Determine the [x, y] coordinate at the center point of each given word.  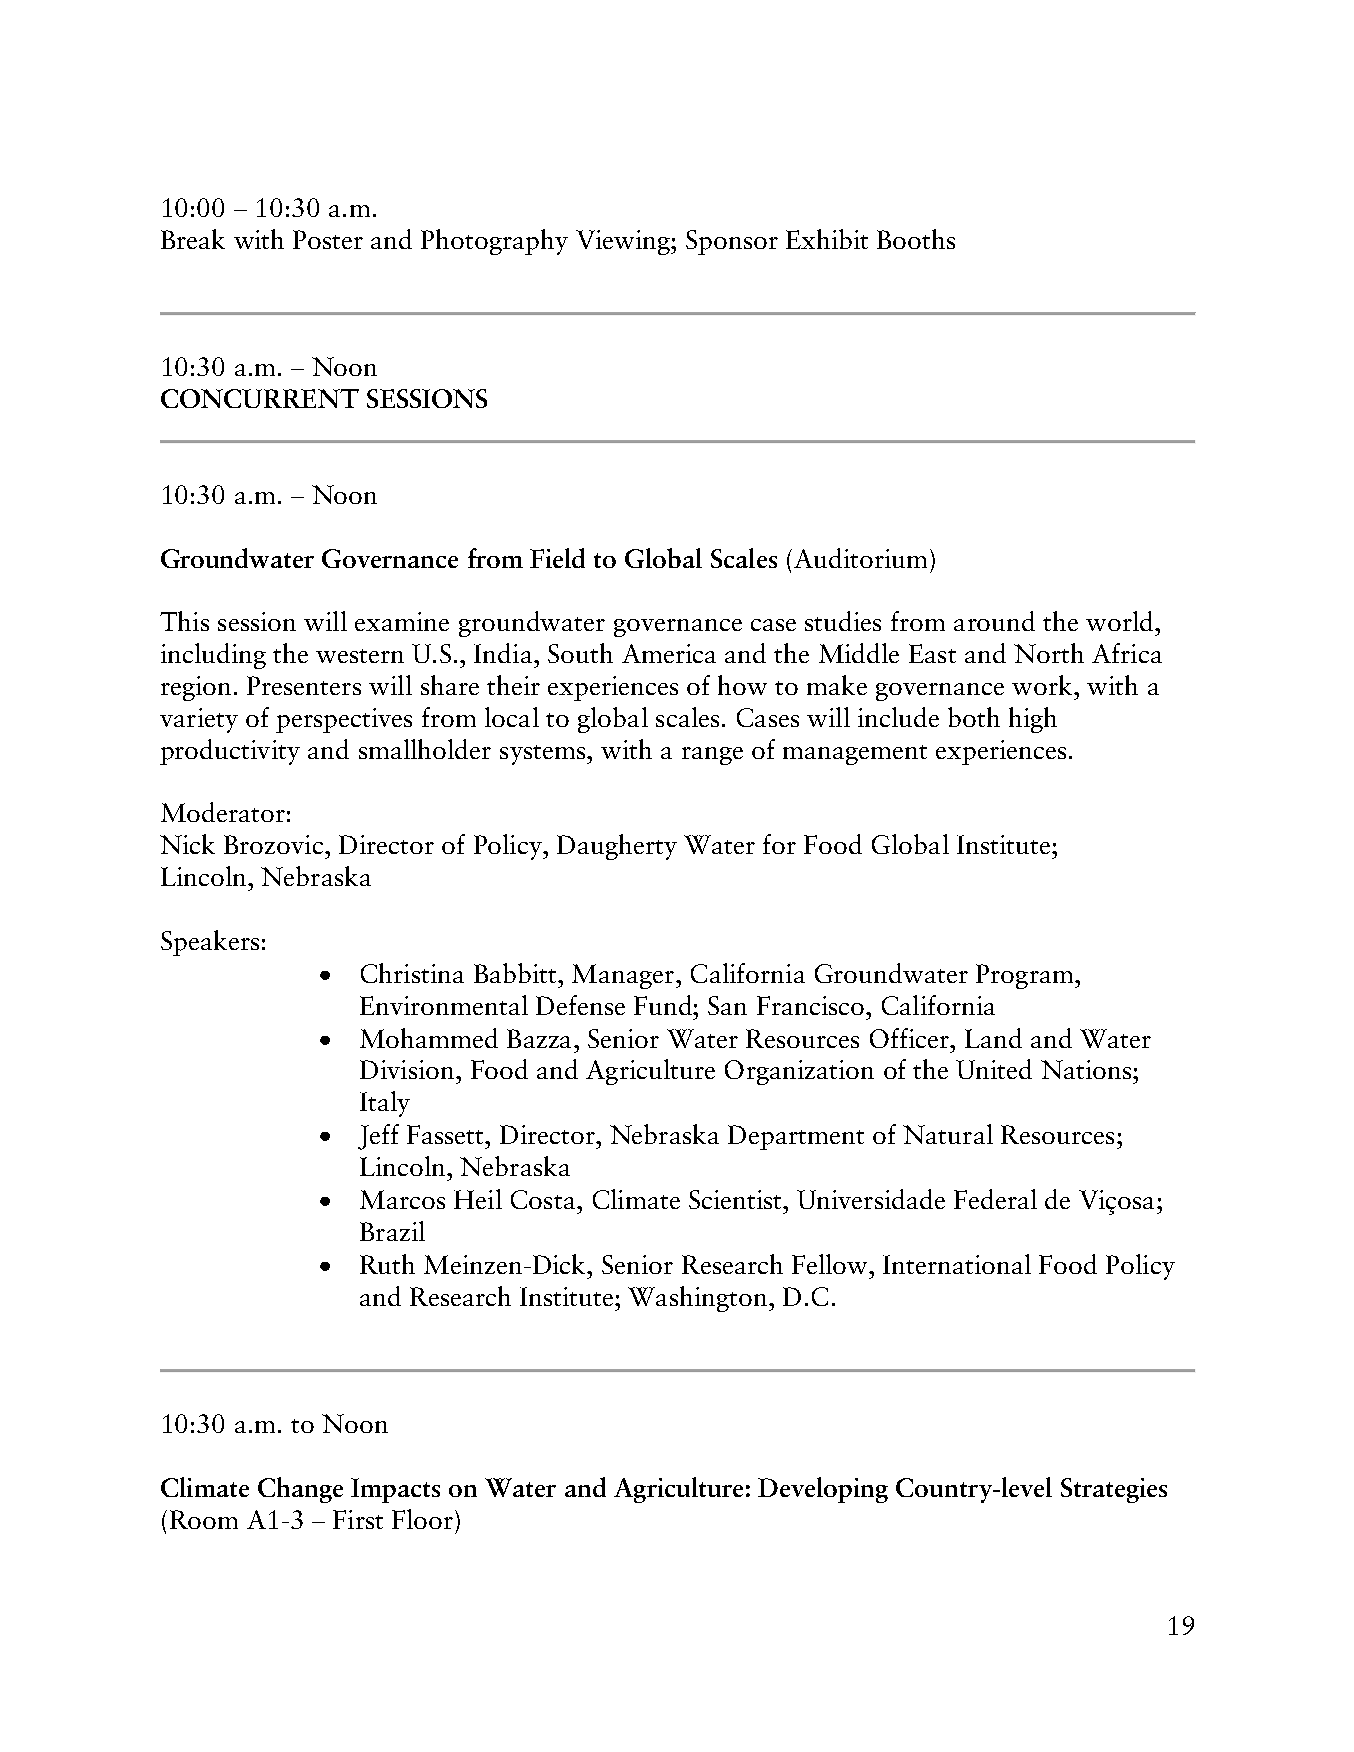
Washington [697, 1299]
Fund [664, 1005]
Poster [328, 239]
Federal [995, 1199]
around [994, 621]
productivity [230, 752]
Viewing [624, 242]
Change [300, 1490]
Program [1026, 976]
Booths [916, 239]
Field [557, 558]
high [1033, 720]
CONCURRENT [260, 398]
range [712, 756]
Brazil [392, 1231]
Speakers [210, 943]
